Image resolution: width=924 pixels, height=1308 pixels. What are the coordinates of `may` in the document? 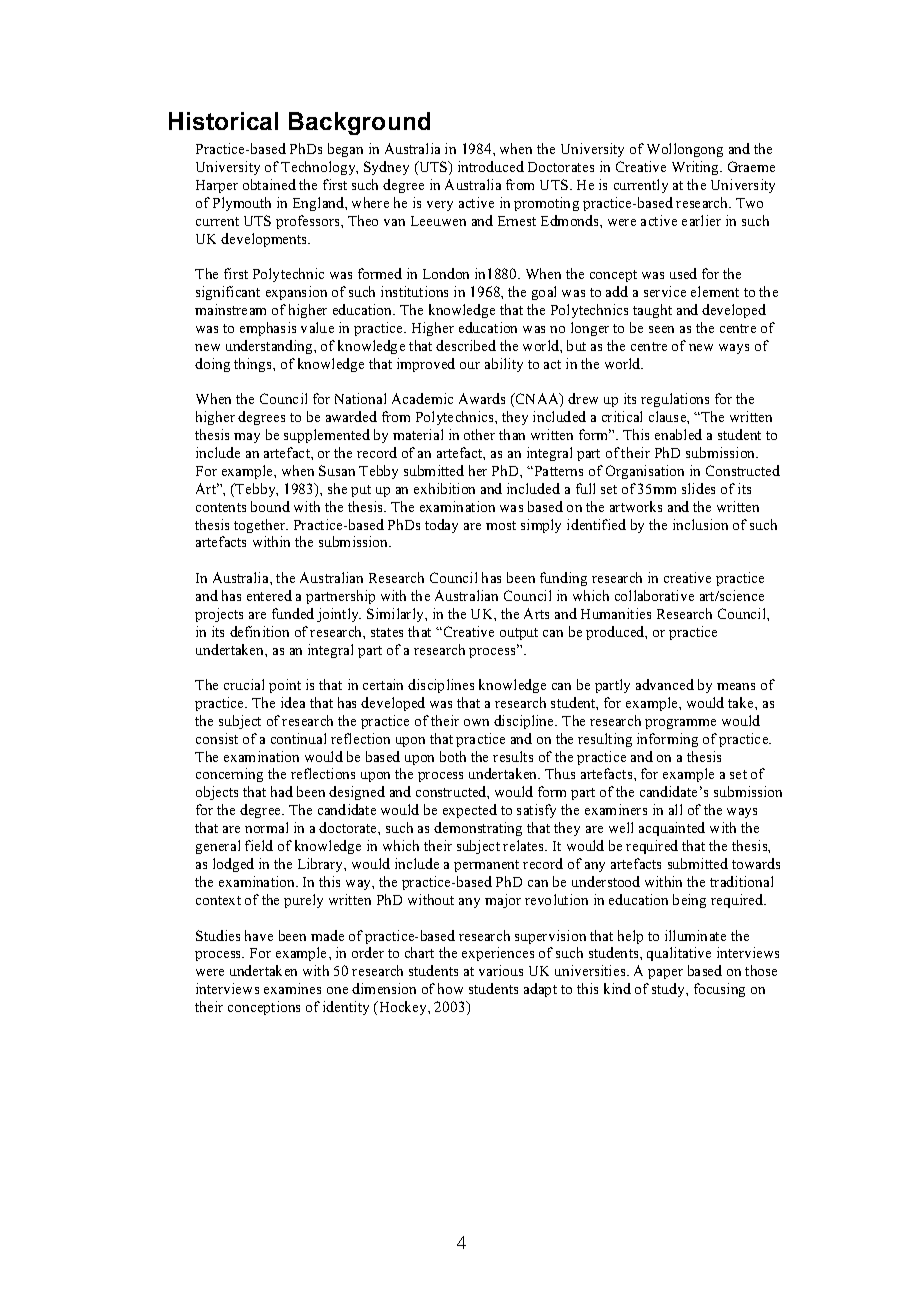 It's located at (247, 438).
